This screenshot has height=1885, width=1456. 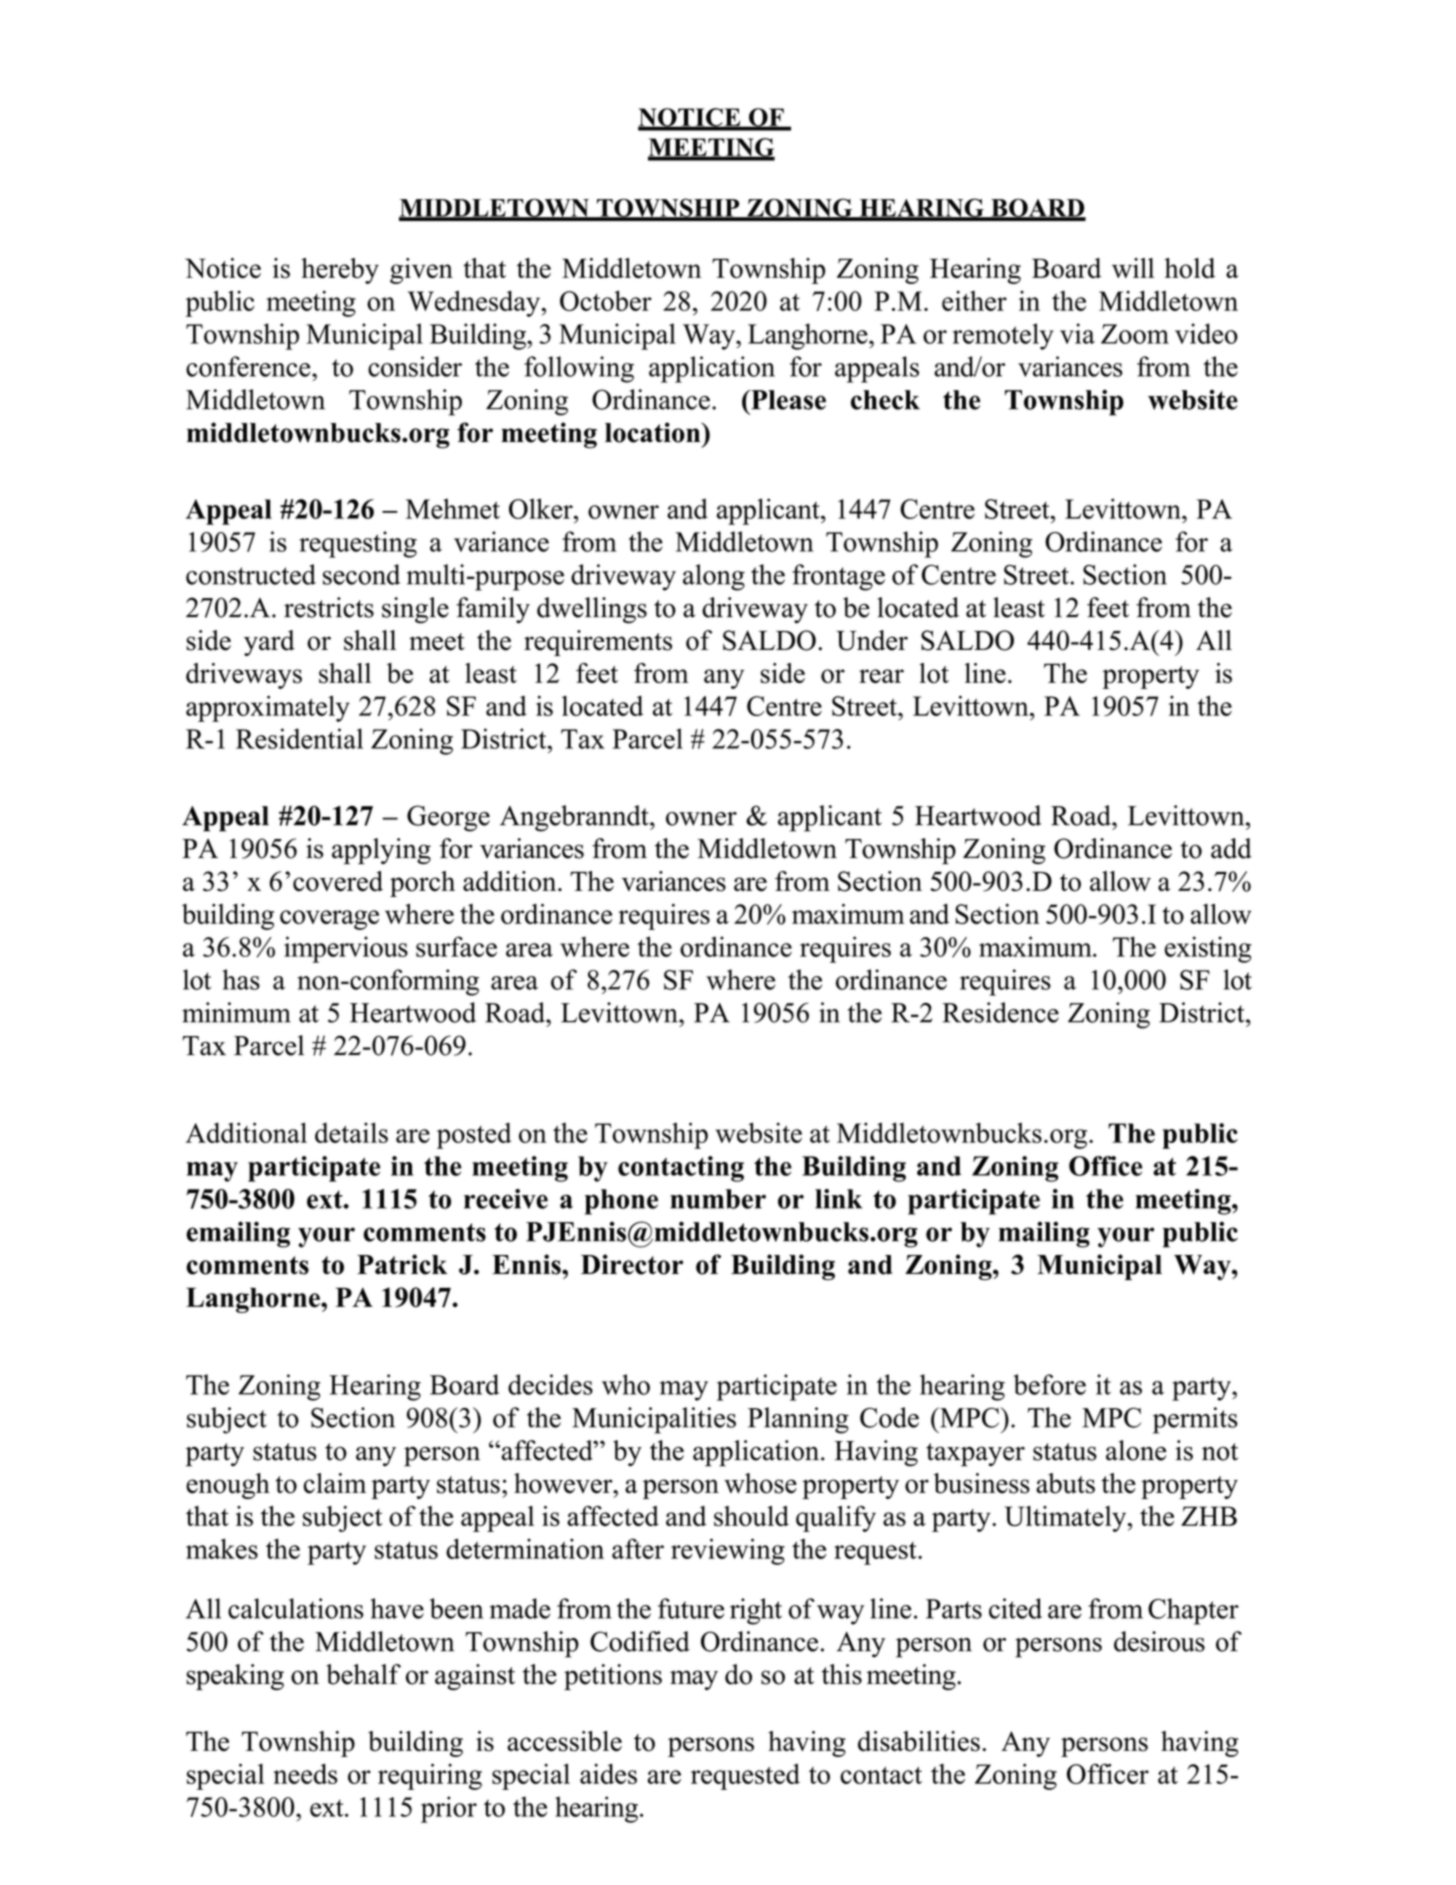 I want to click on number, so click(x=718, y=1199).
